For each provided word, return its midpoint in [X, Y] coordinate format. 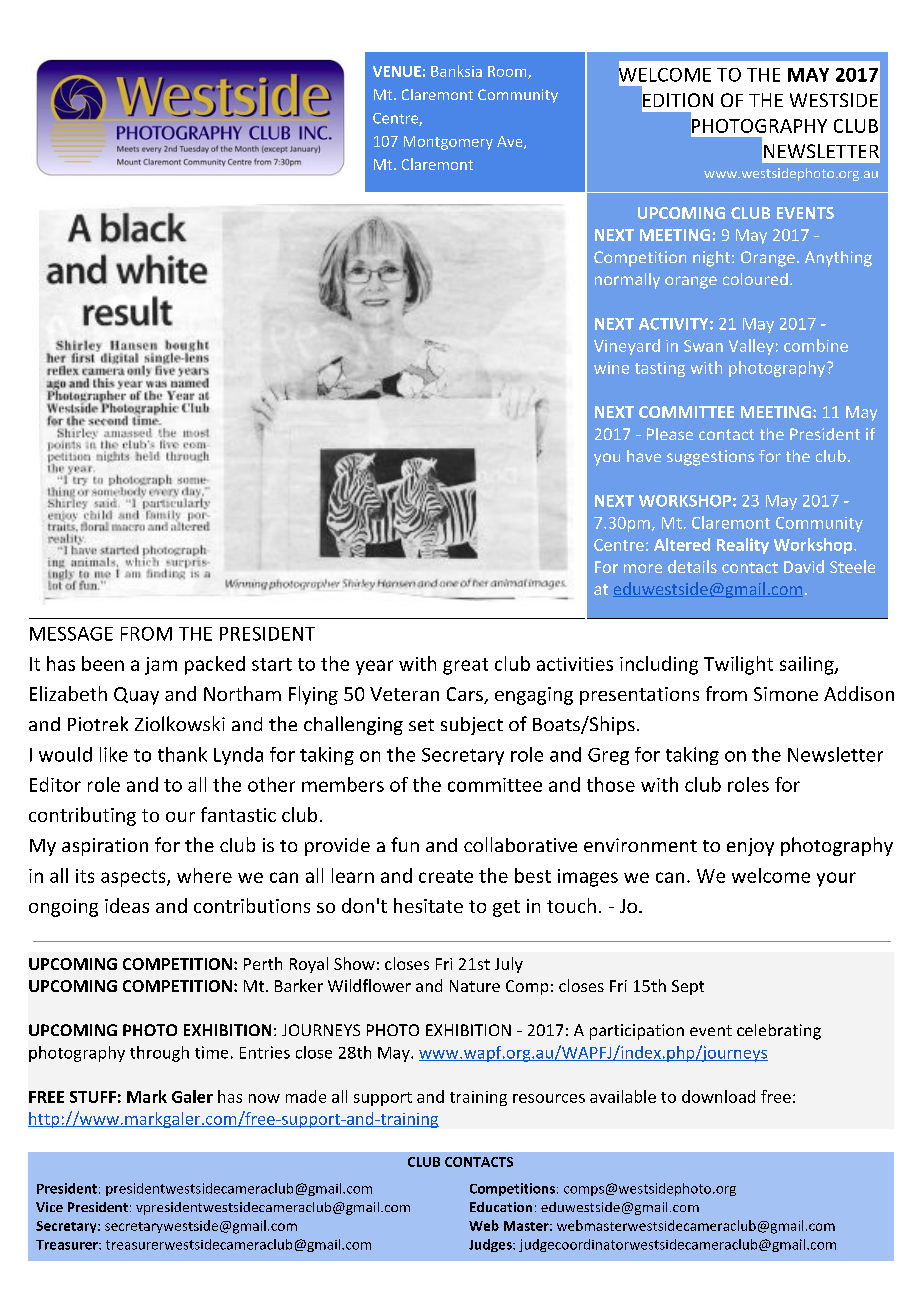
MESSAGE [71, 634]
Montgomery [448, 143]
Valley [751, 347]
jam [161, 666]
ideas [127, 905]
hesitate [428, 905]
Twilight [738, 665]
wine [611, 368]
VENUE [397, 71]
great [465, 666]
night [713, 259]
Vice [49, 1207]
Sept [688, 987]
